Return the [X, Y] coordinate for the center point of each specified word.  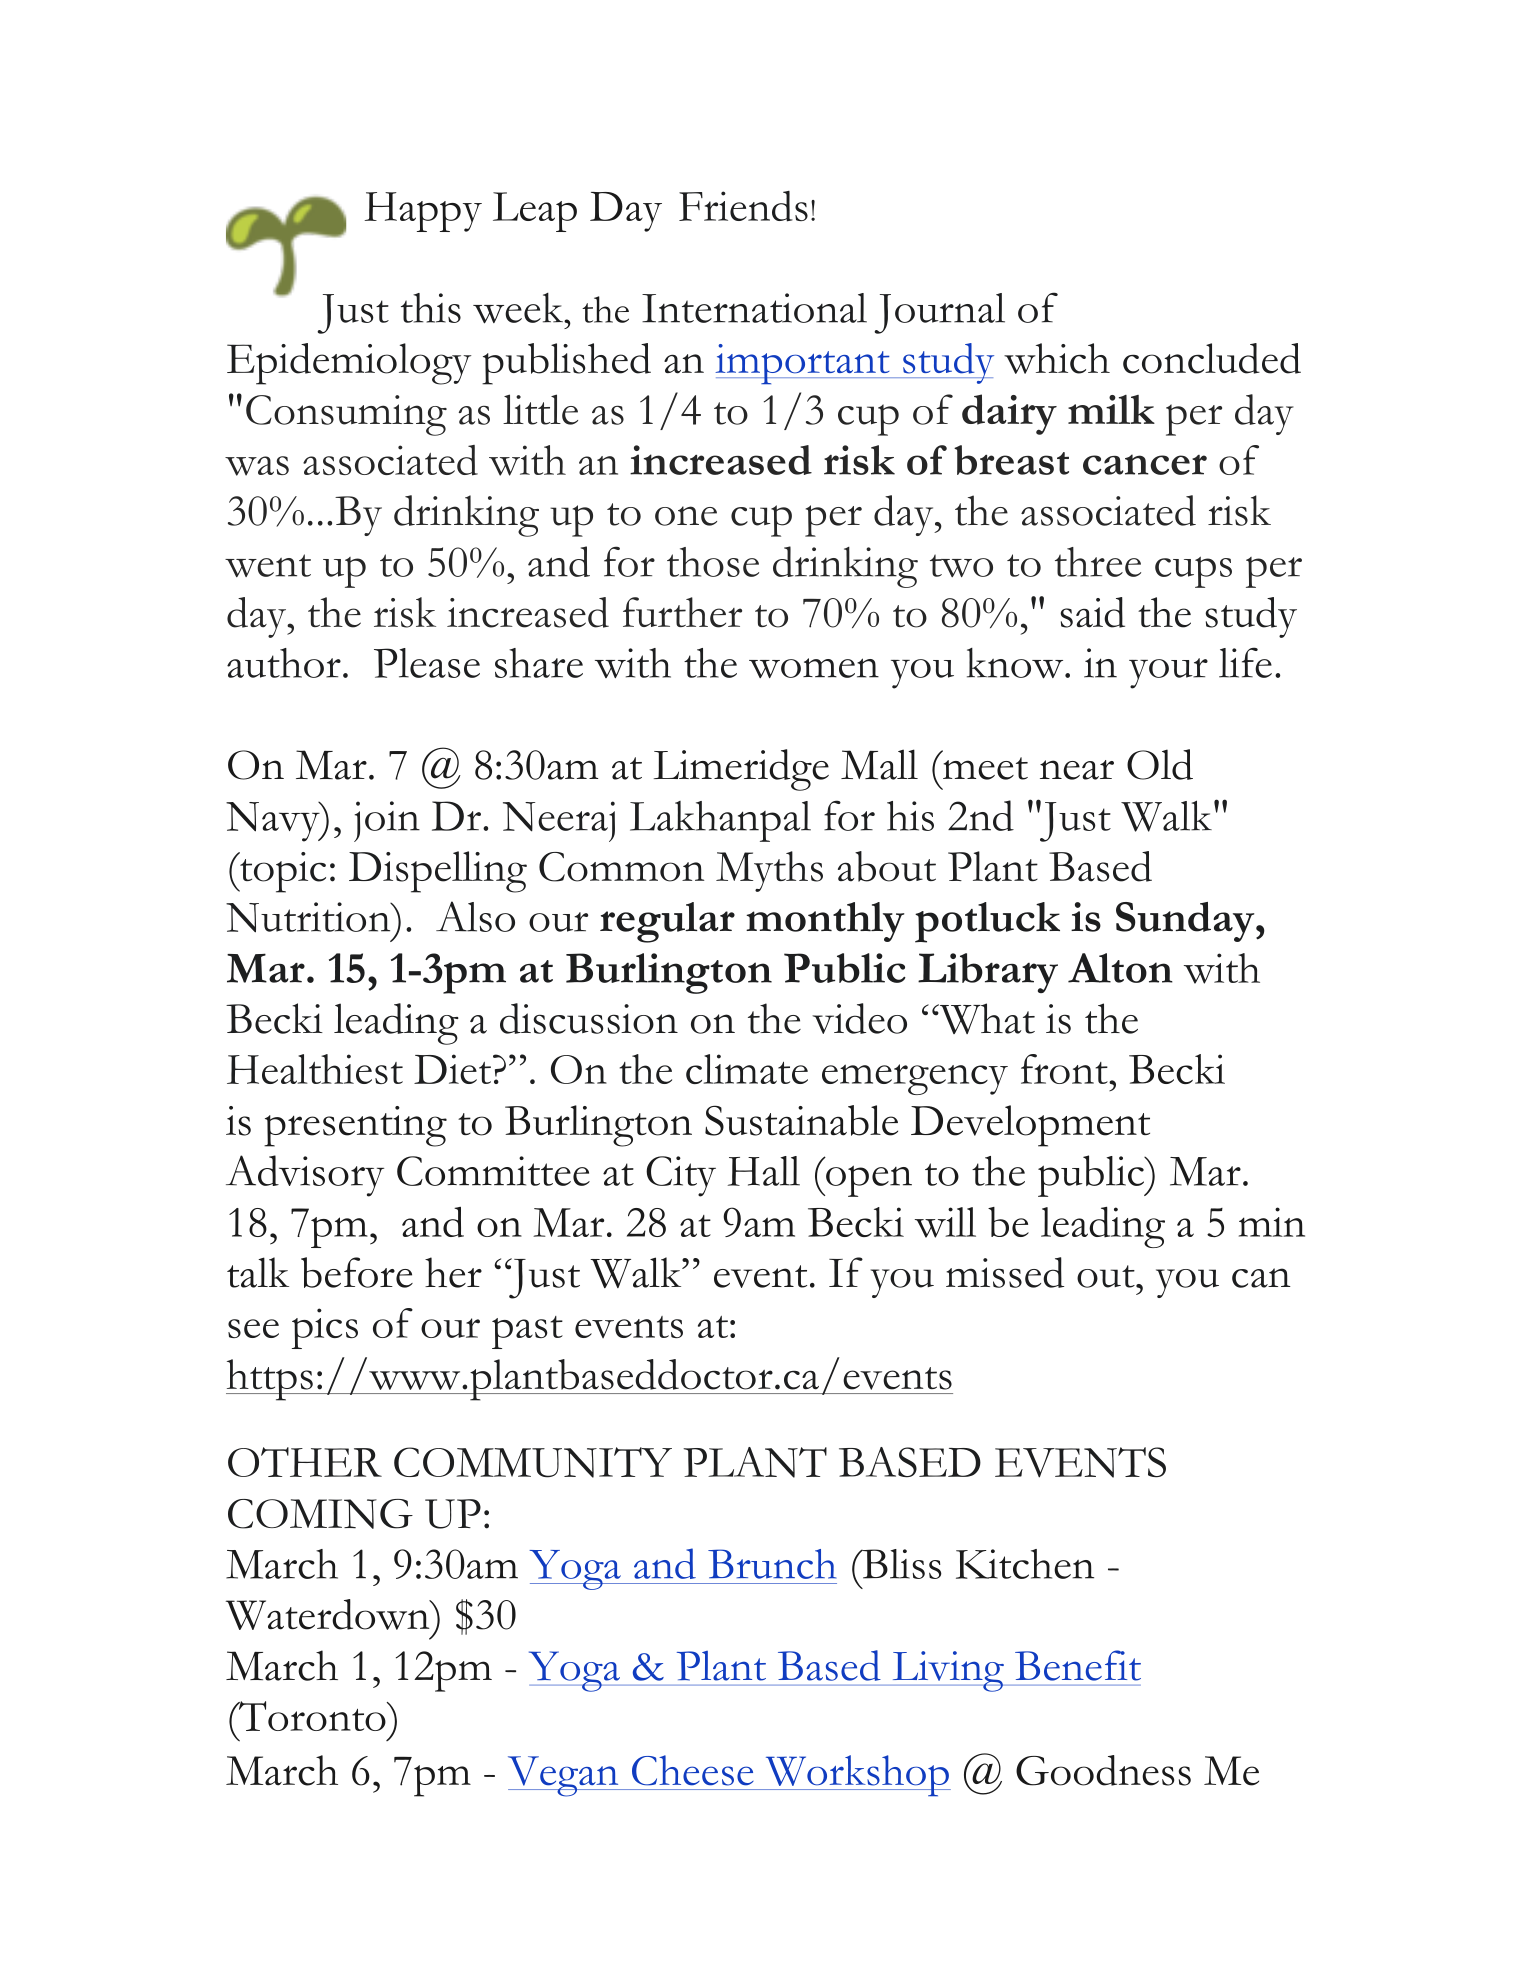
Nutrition [309, 917]
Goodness [1103, 1770]
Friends [743, 206]
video [859, 1018]
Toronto [312, 1716]
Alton [1120, 968]
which [1057, 358]
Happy [423, 212]
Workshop [857, 1776]
